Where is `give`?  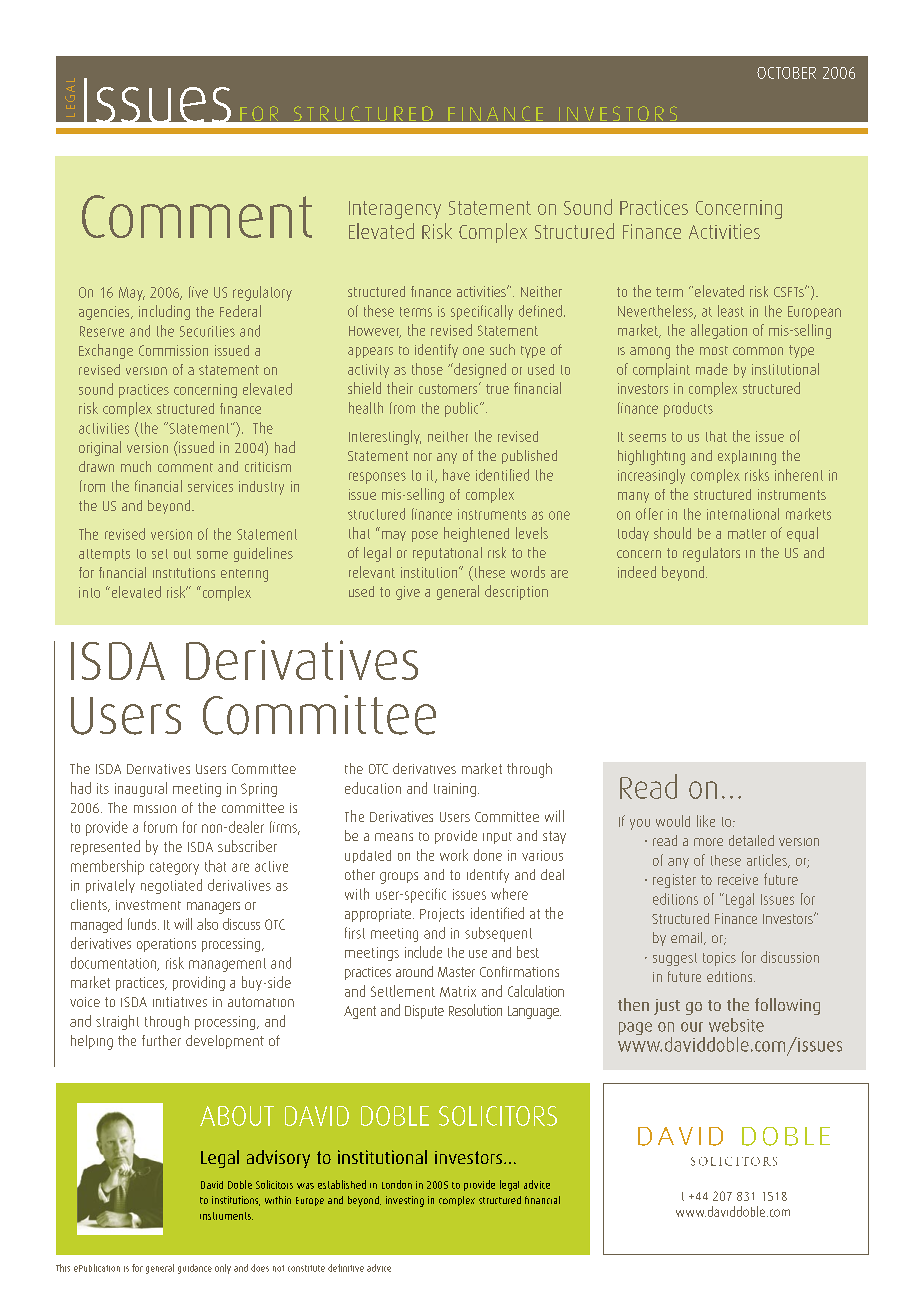
give is located at coordinates (408, 593).
